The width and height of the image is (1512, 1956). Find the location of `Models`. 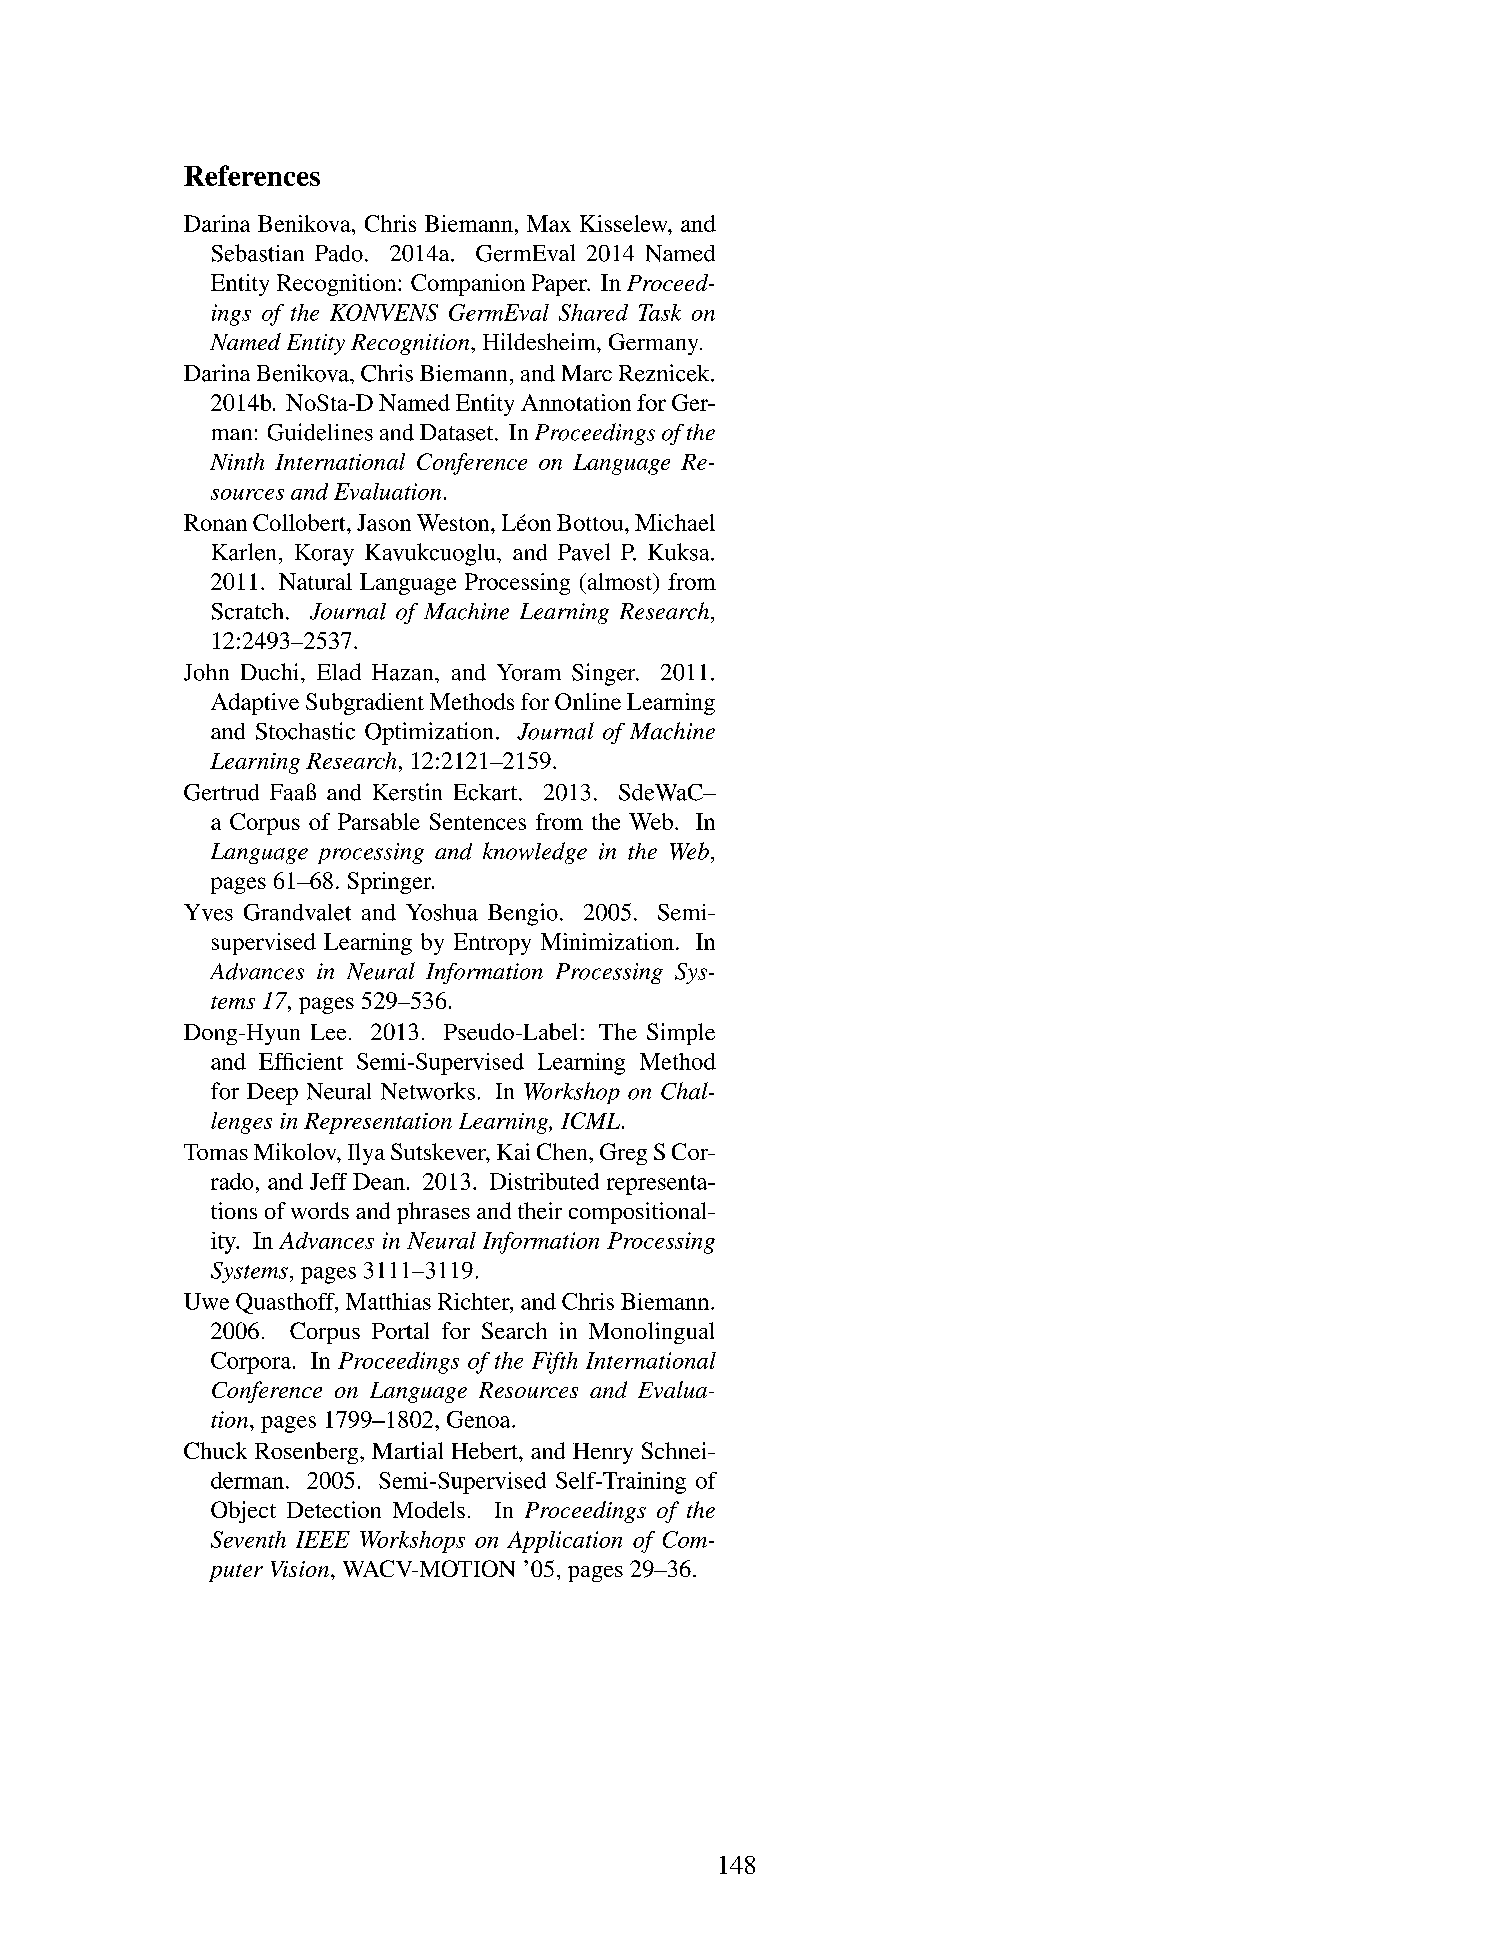

Models is located at coordinates (429, 1509).
